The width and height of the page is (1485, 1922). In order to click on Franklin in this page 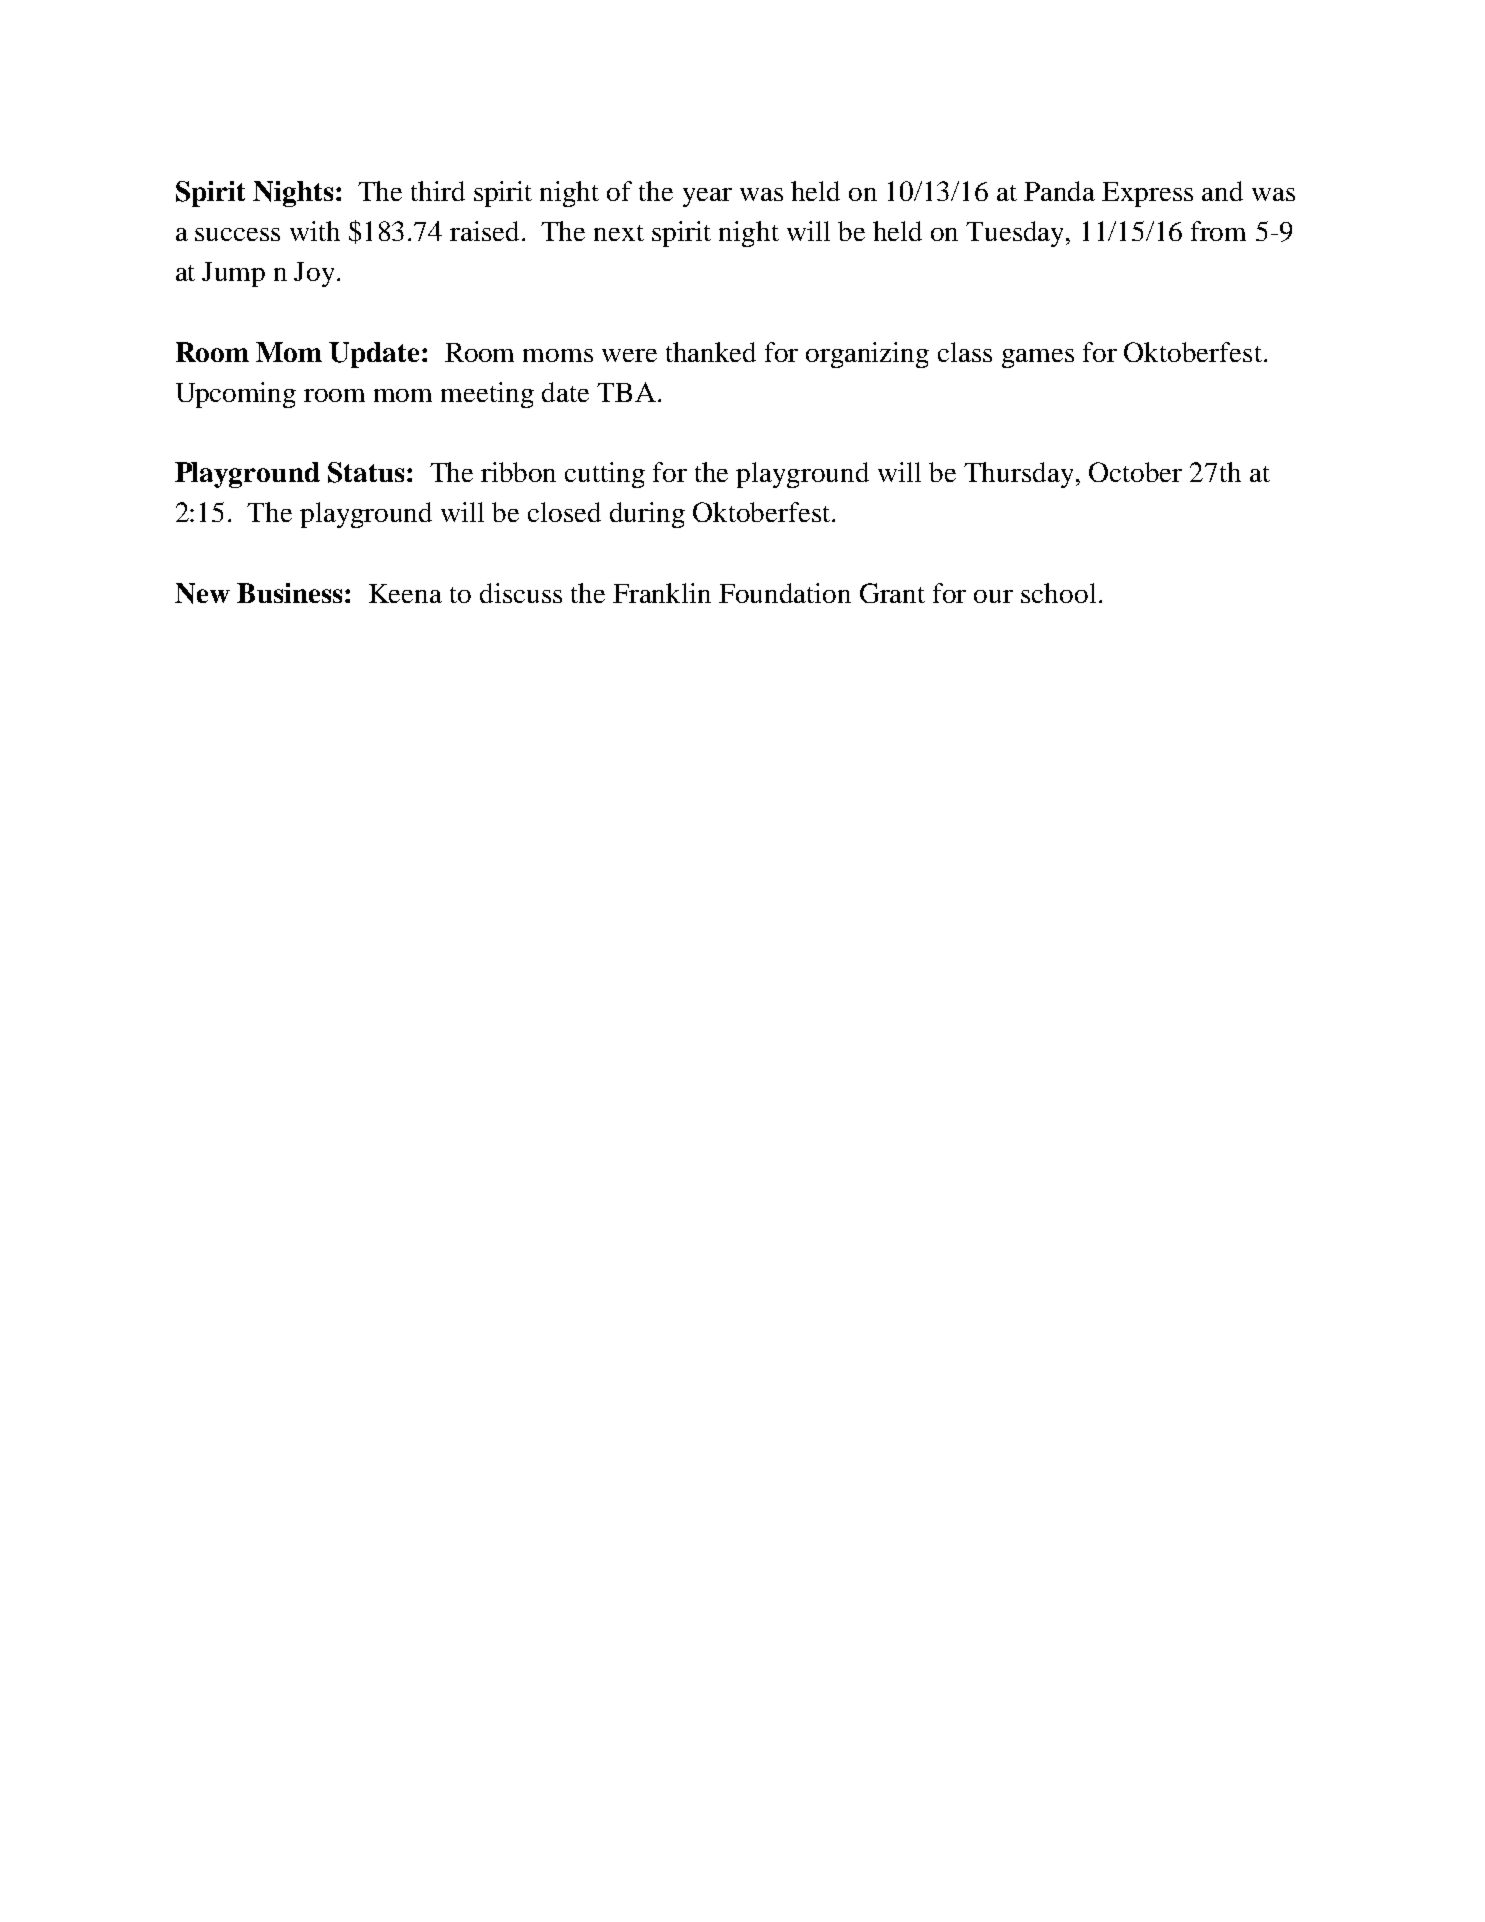, I will do `click(662, 593)`.
